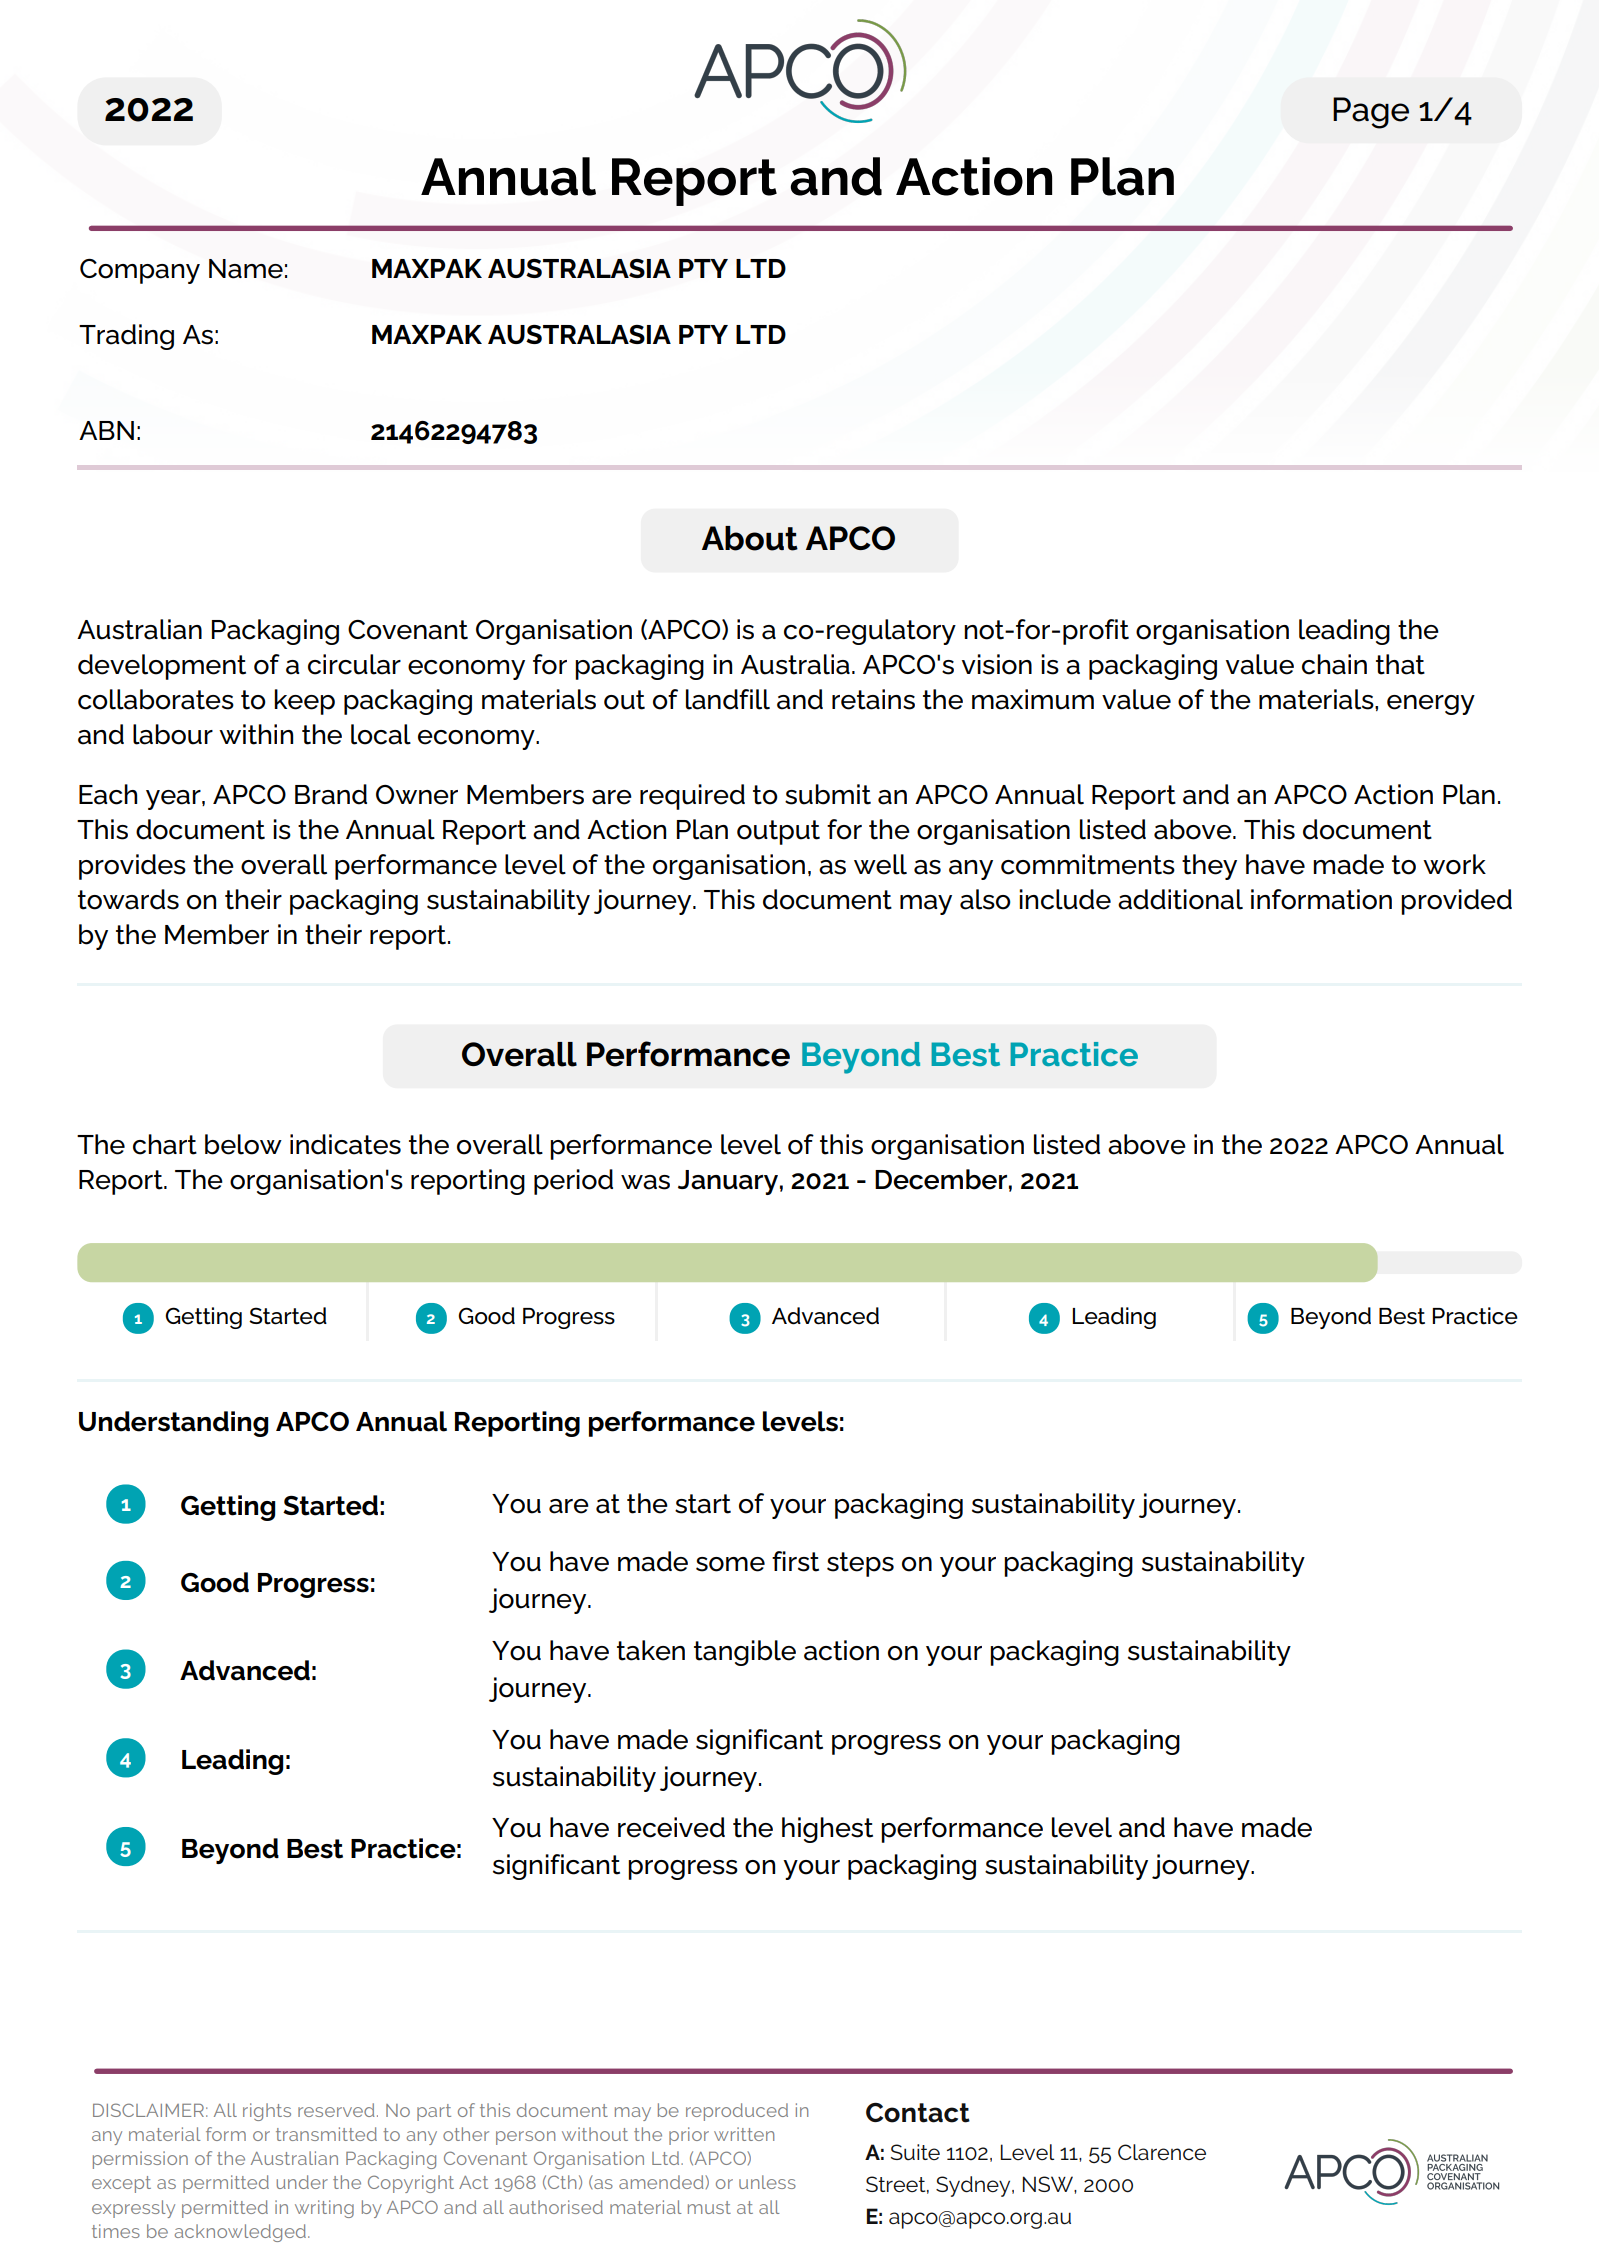 This screenshot has height=2262, width=1599. Describe the element at coordinates (267, 2112) in the screenshot. I see `rights` at that location.
